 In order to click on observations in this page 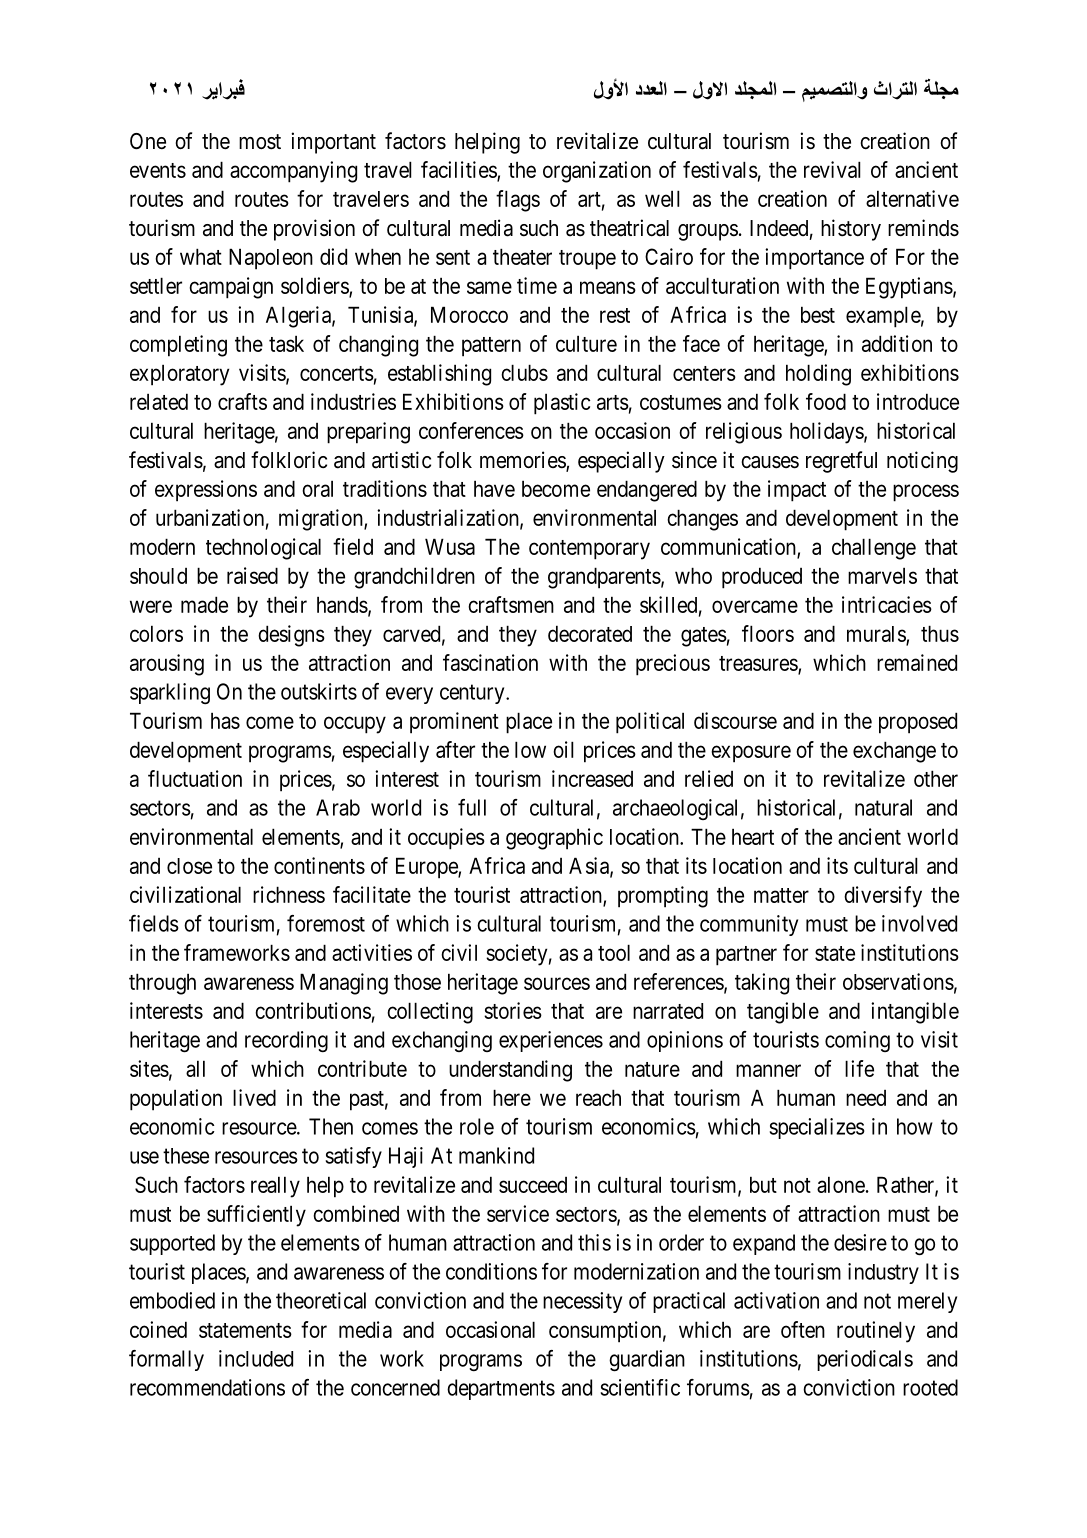, I will do `click(898, 981)`.
